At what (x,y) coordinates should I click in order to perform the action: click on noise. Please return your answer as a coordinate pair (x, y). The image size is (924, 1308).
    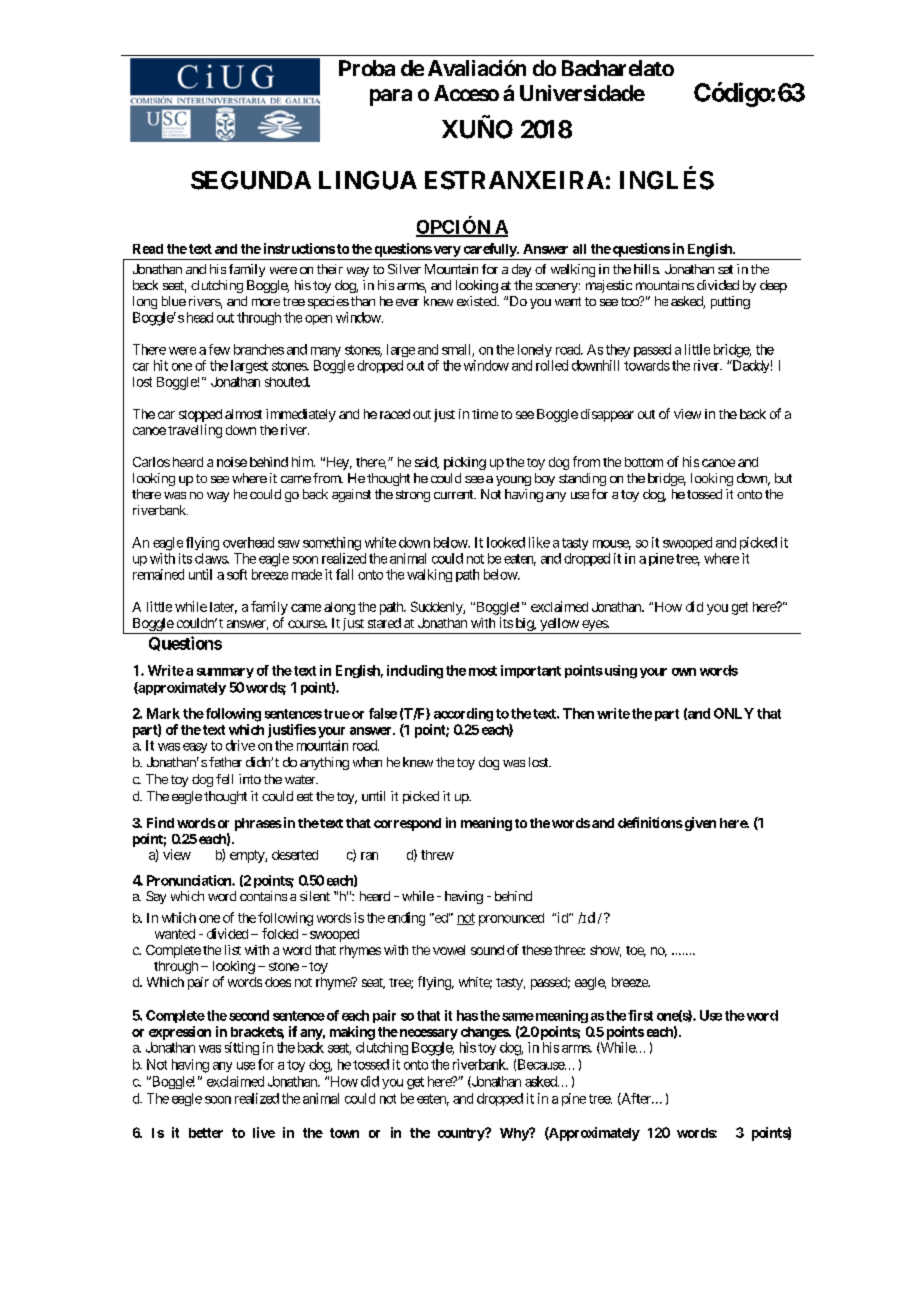
    Looking at the image, I should click on (232, 462).
